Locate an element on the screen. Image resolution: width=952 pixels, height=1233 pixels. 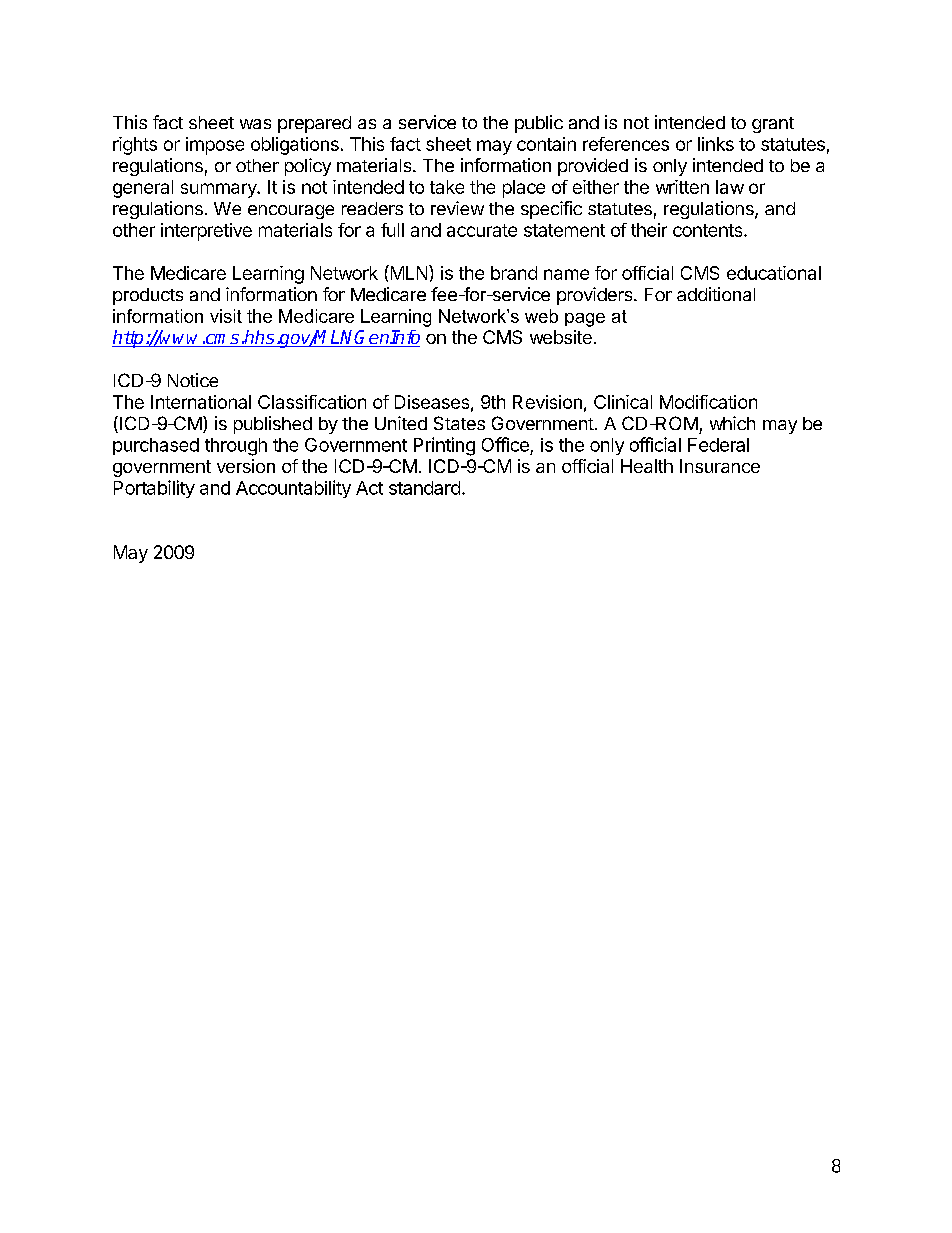
International is located at coordinates (201, 402).
